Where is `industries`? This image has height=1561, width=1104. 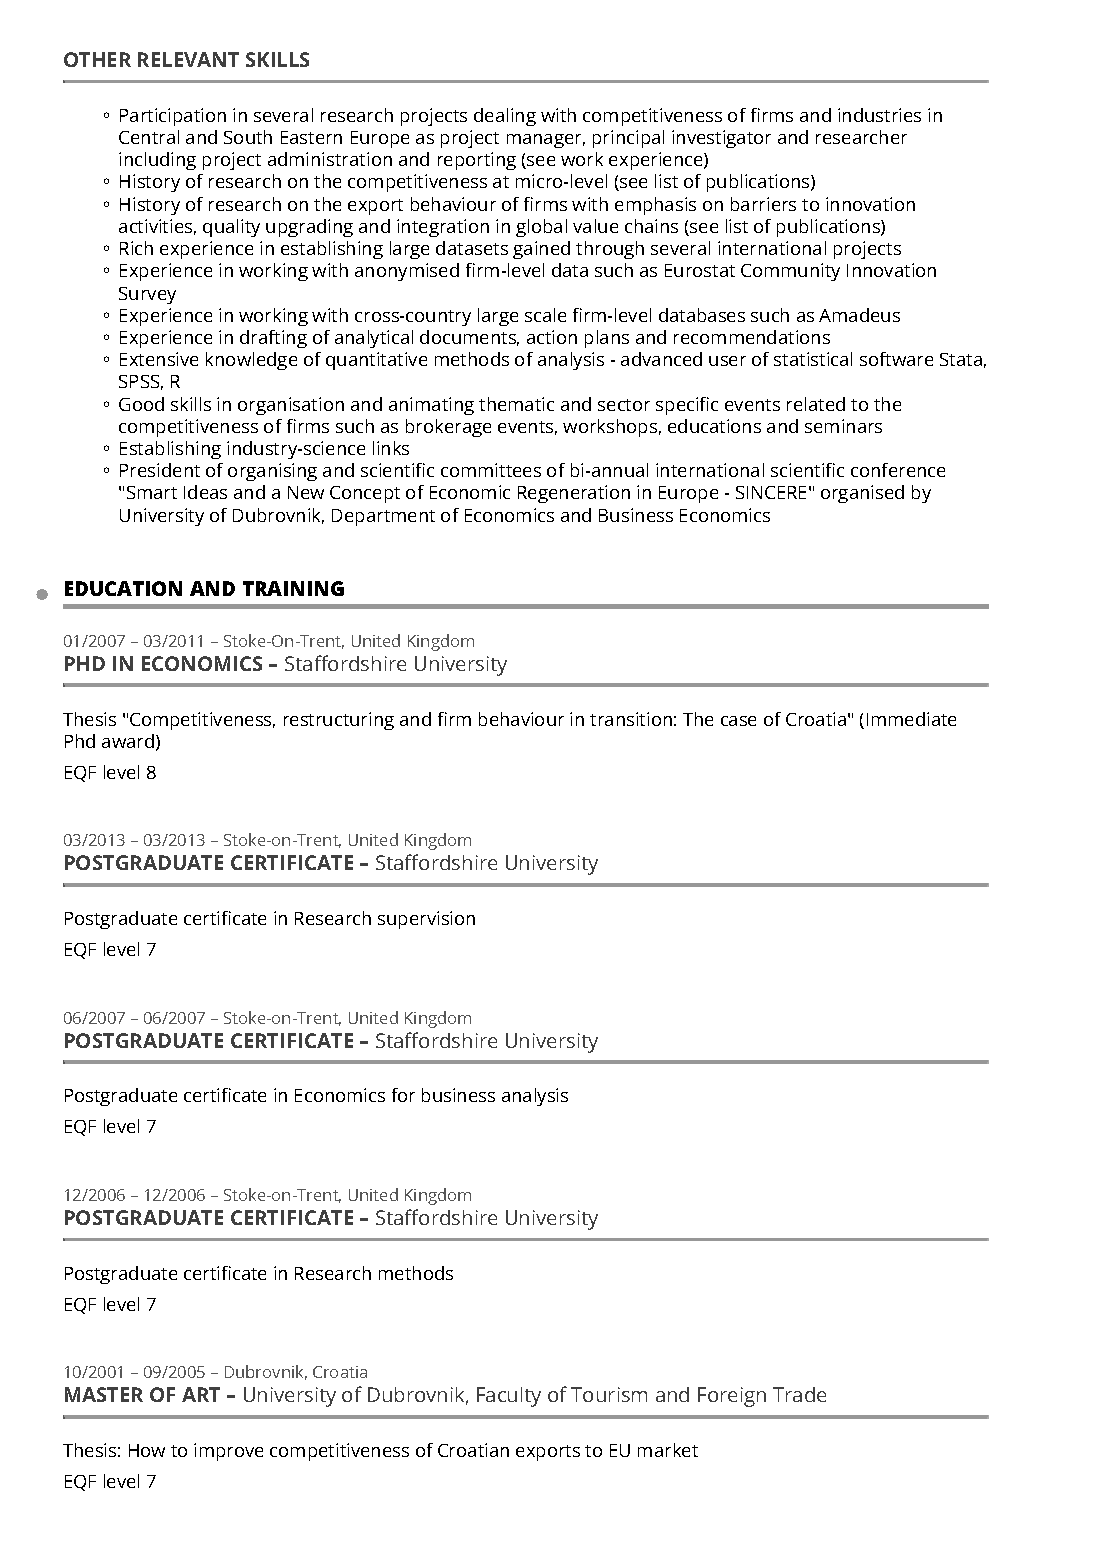 industries is located at coordinates (879, 115).
